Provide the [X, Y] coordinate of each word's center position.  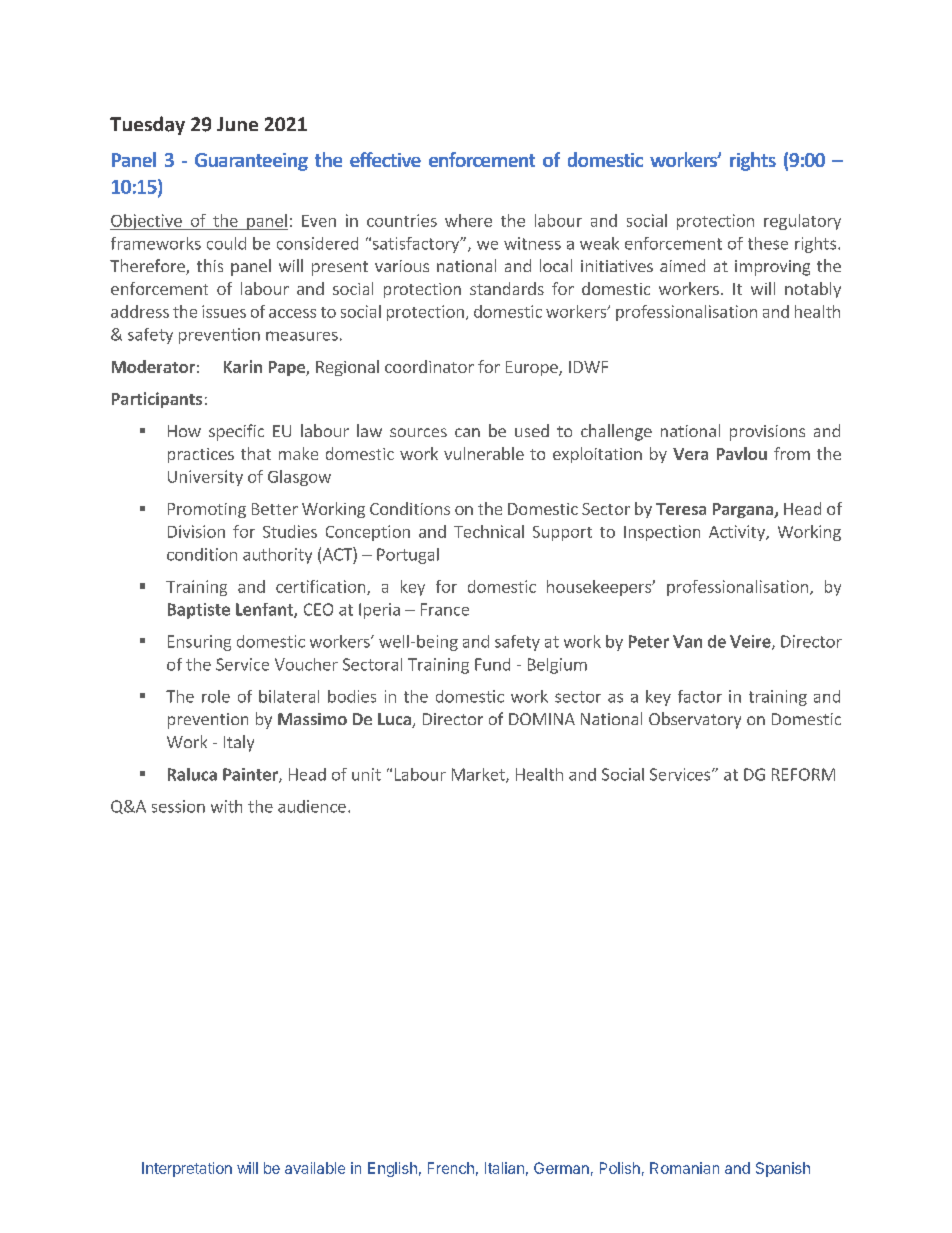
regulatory [802, 222]
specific [236, 432]
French [451, 1168]
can [467, 432]
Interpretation [187, 1169]
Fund [492, 664]
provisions [767, 433]
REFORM [803, 774]
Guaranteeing [251, 162]
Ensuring [199, 643]
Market [479, 775]
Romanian [684, 1168]
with [226, 806]
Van [687, 641]
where [468, 220]
